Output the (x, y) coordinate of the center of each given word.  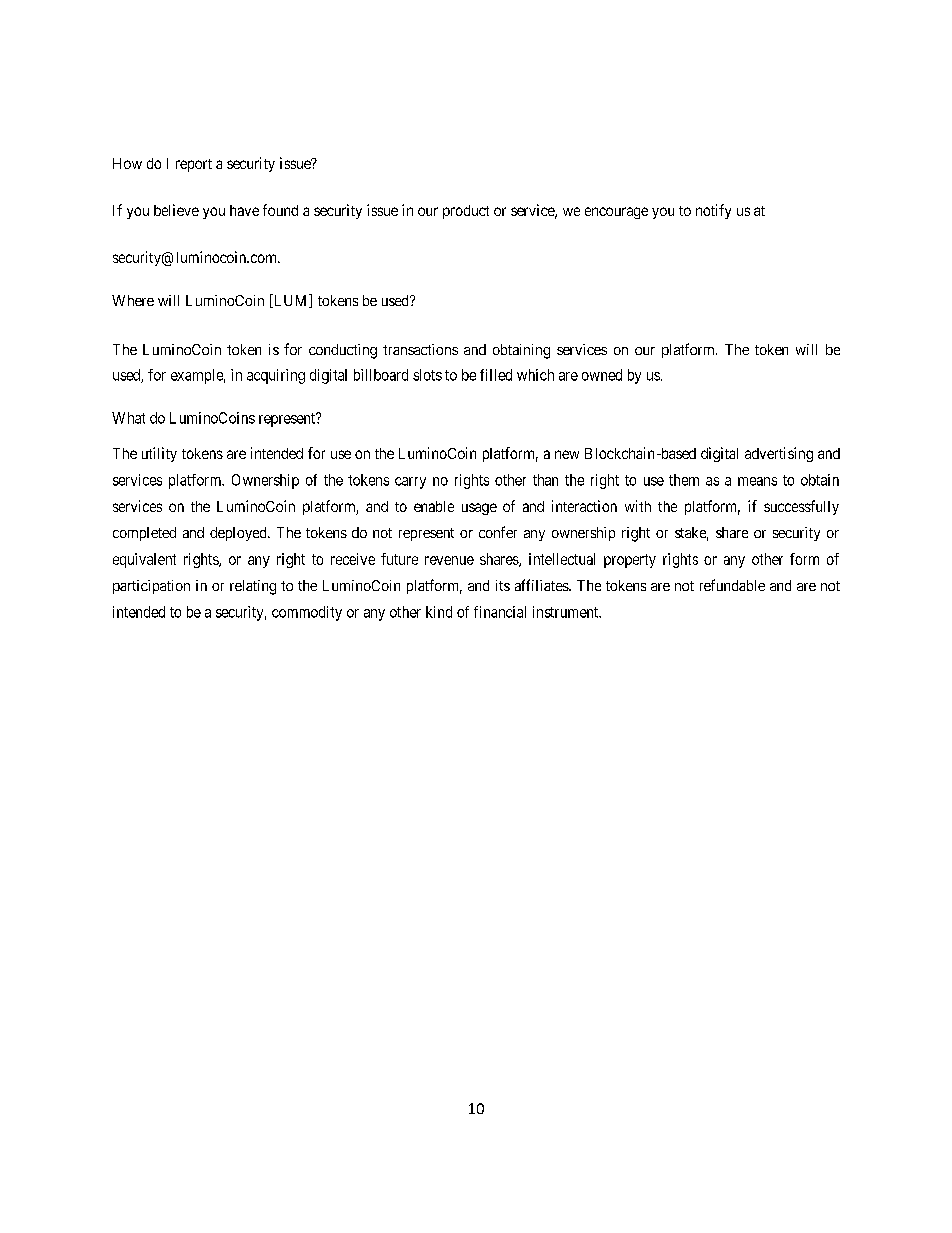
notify (713, 211)
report (194, 165)
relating (253, 587)
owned (602, 375)
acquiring (276, 376)
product (466, 212)
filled (496, 375)
